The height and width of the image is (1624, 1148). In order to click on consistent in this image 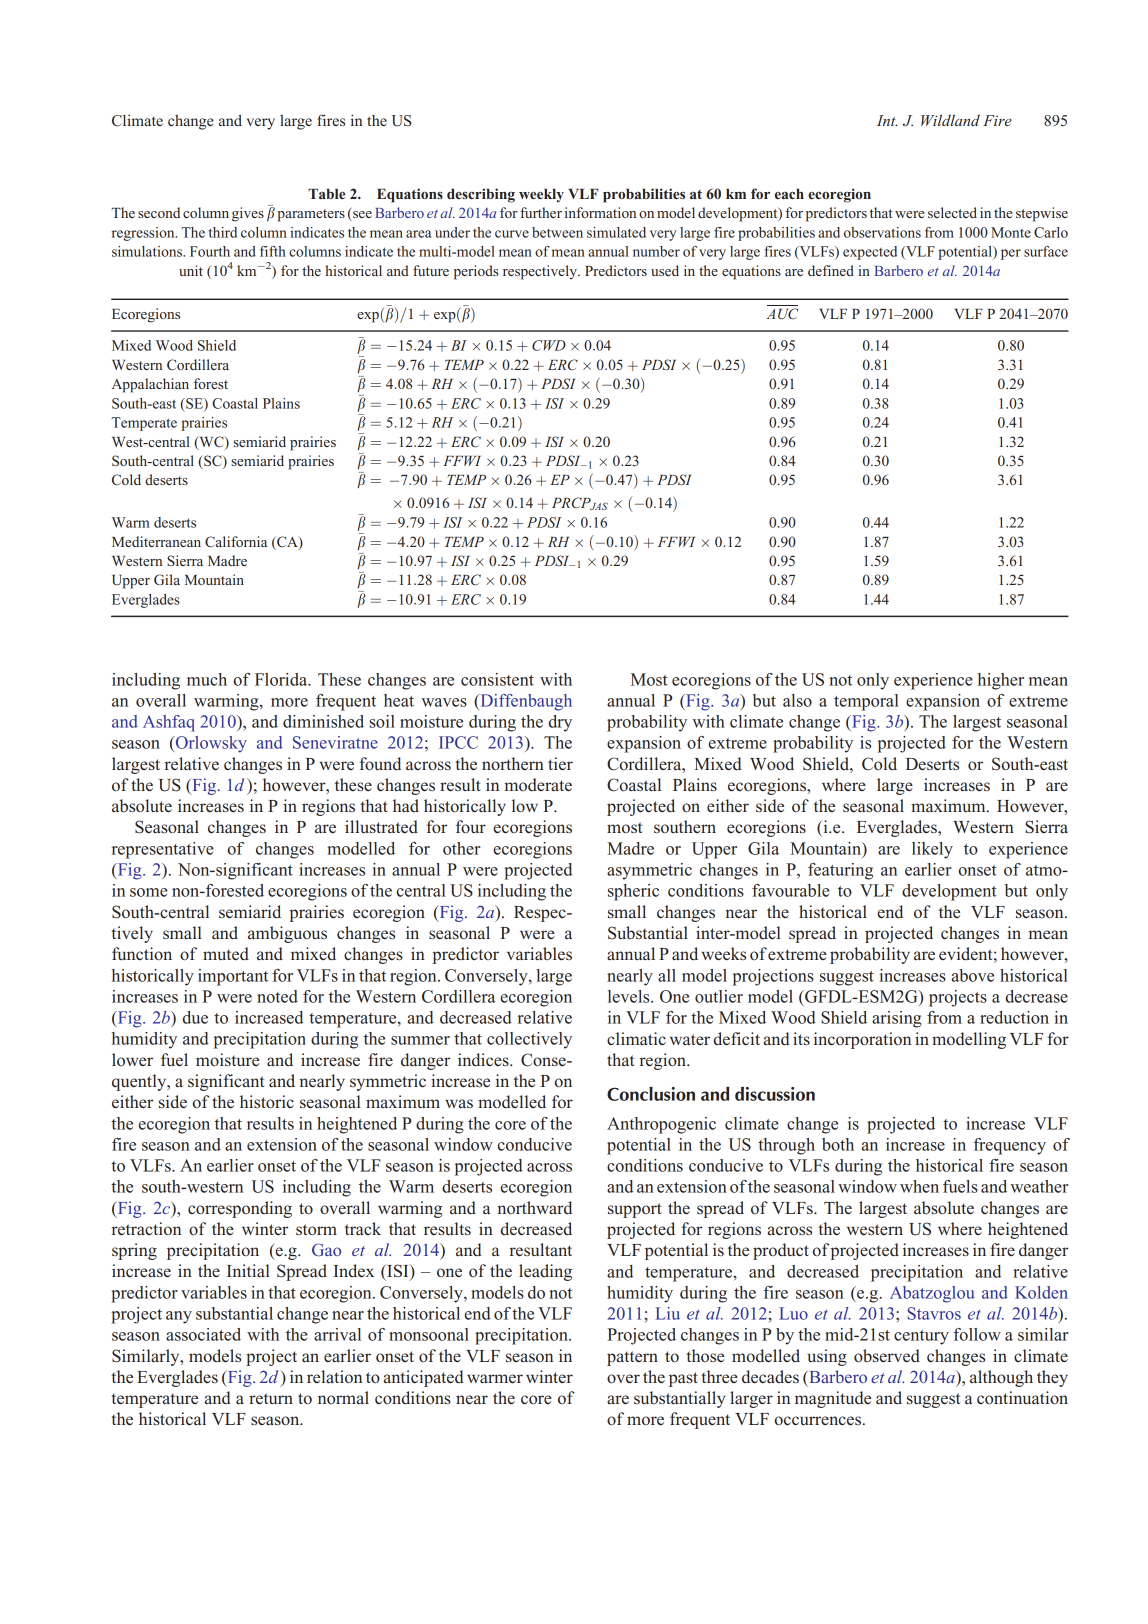, I will do `click(497, 679)`.
